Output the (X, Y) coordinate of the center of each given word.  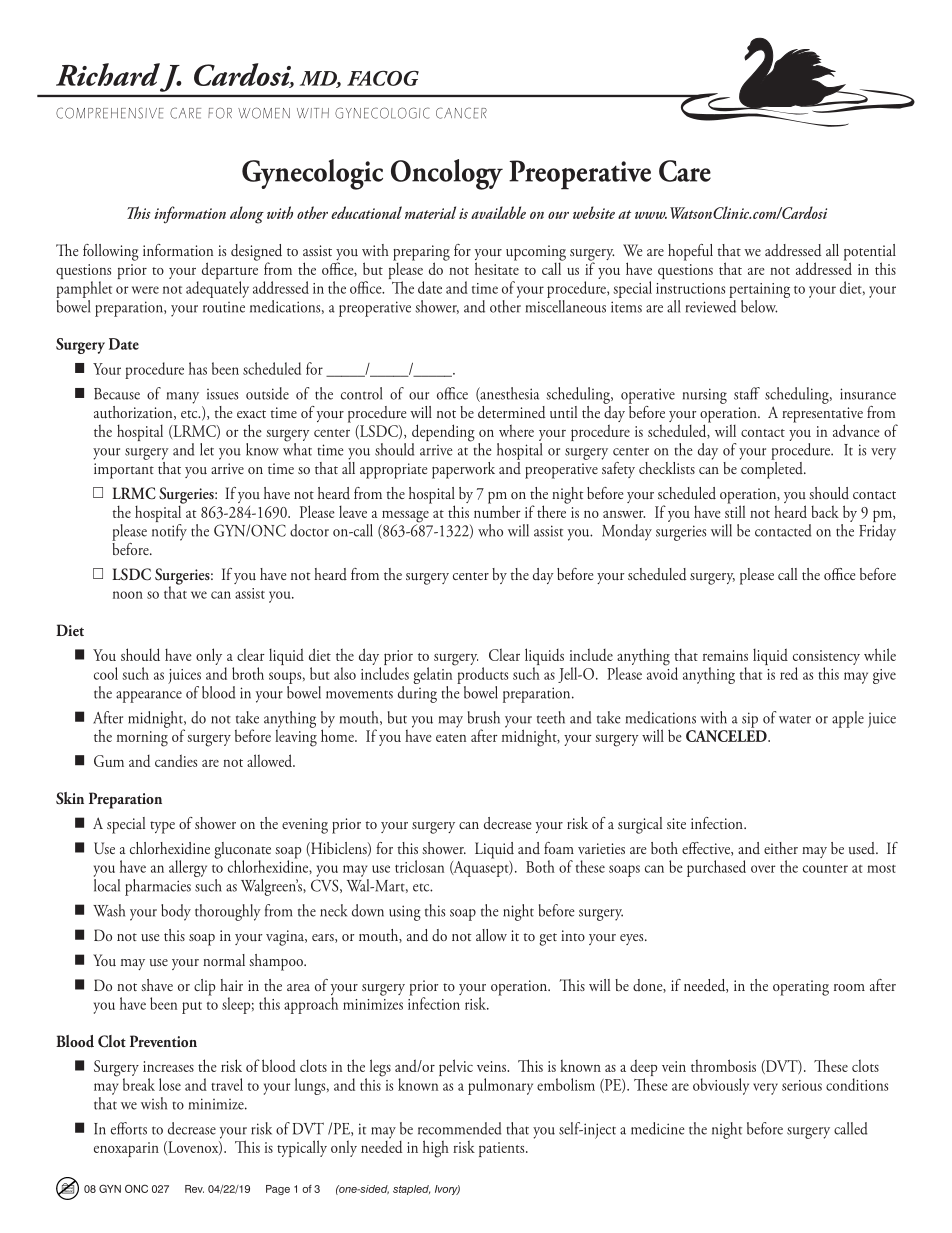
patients (503, 1149)
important (124, 471)
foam (559, 848)
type (162, 827)
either (781, 848)
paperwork (463, 470)
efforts (129, 1128)
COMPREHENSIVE (110, 113)
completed (772, 469)
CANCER (461, 113)
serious (802, 1085)
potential (870, 253)
